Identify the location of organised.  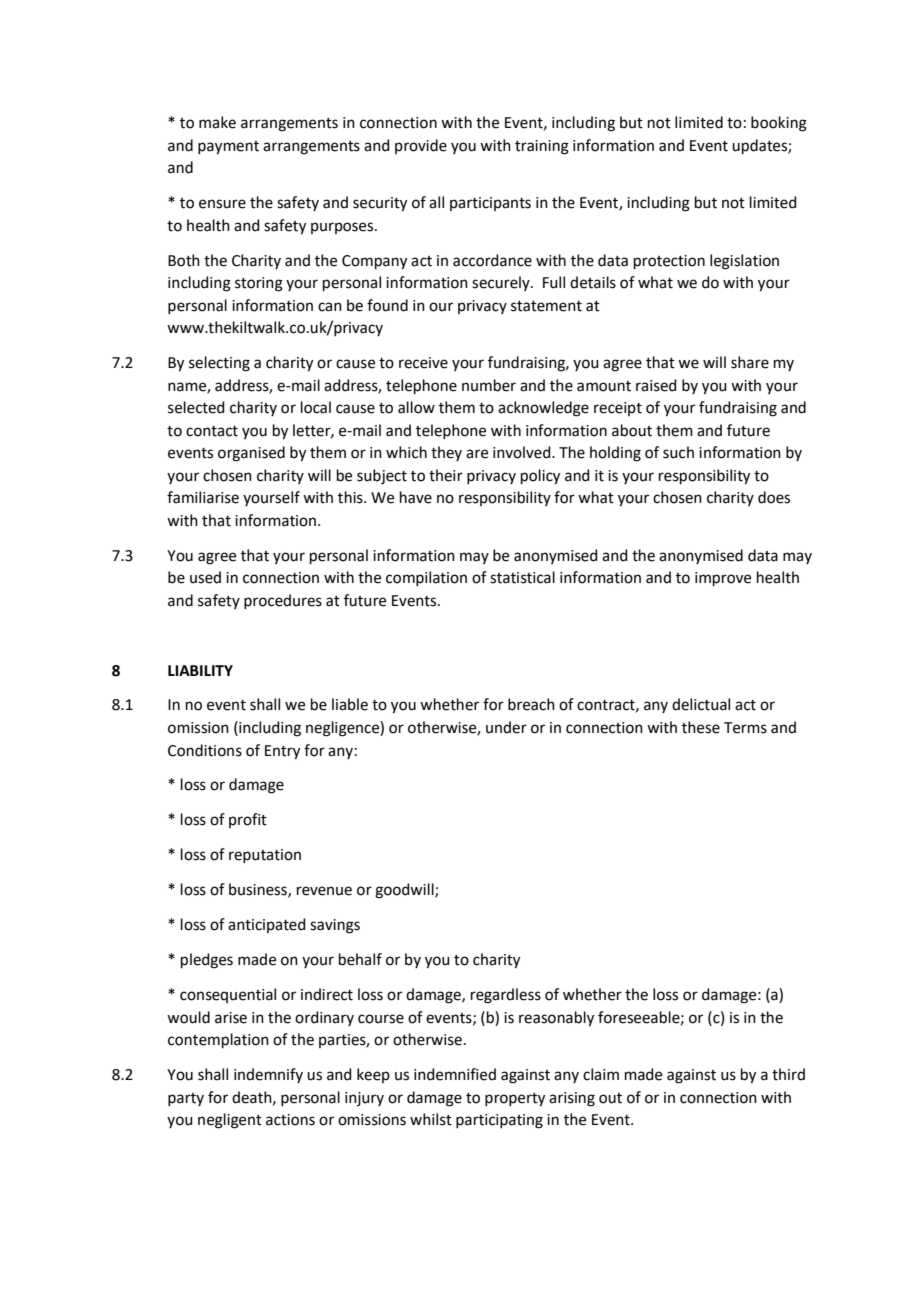
(251, 454).
